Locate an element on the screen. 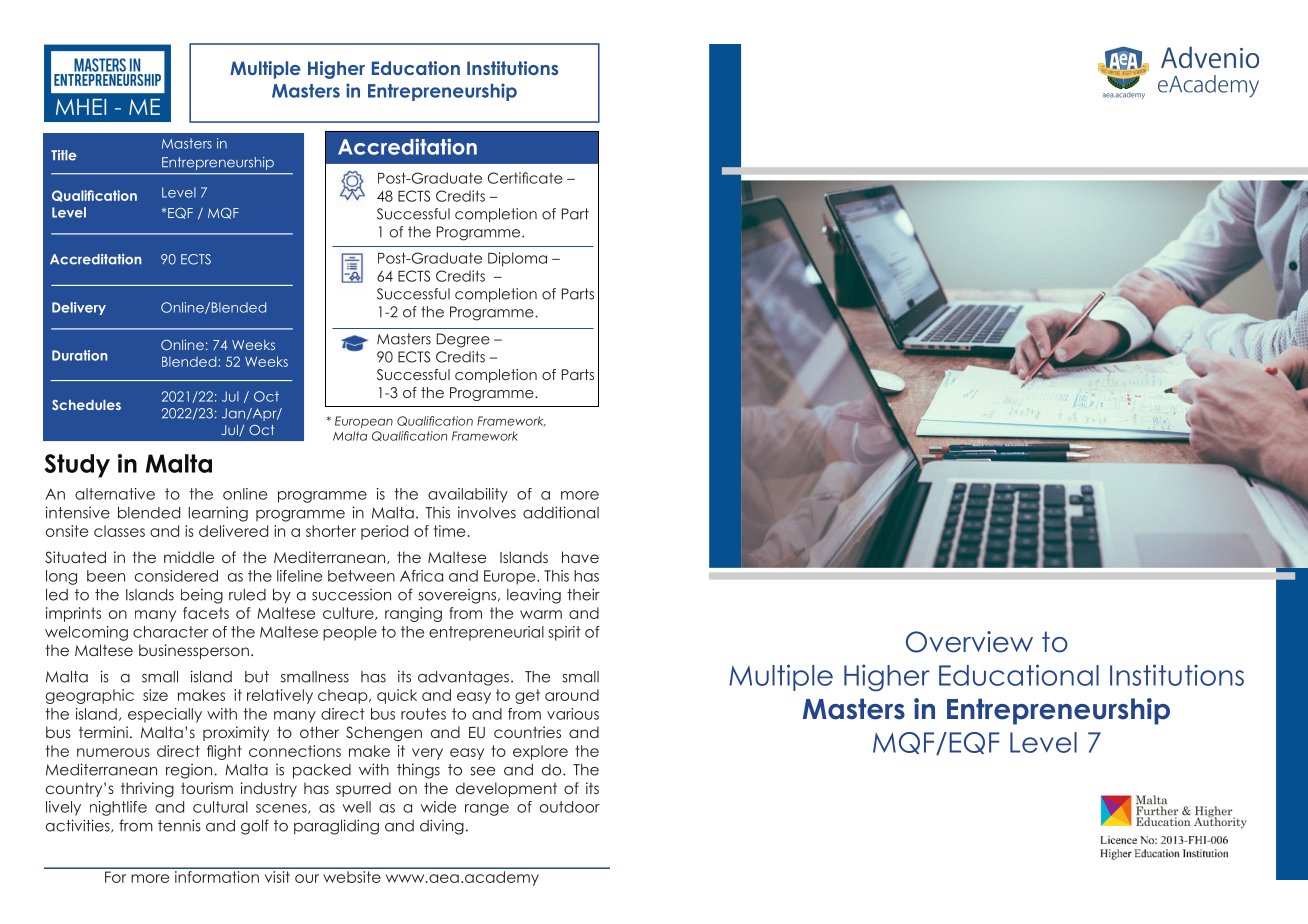 This screenshot has height=924, width=1308. involves is located at coordinates (487, 512).
